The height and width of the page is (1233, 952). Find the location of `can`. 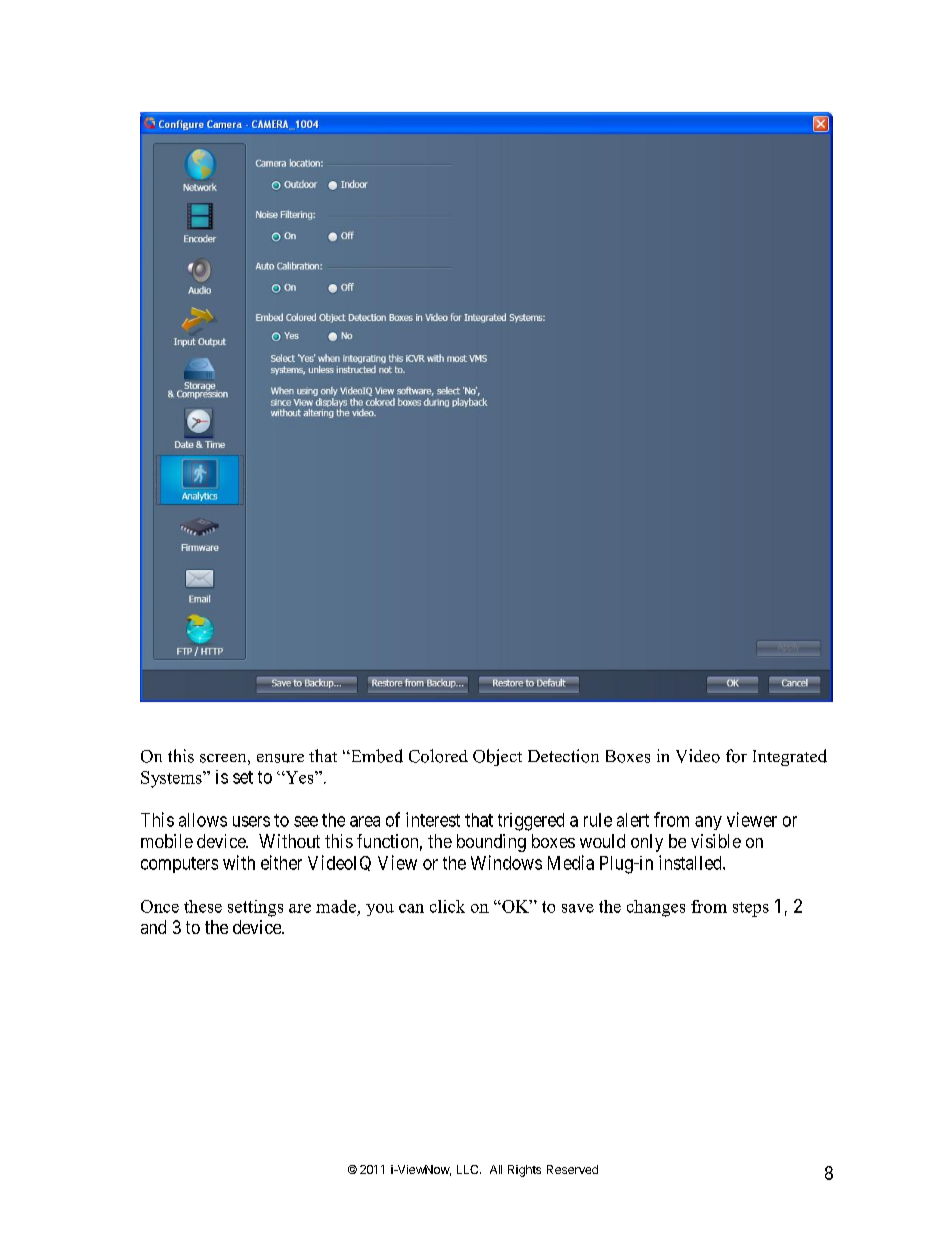

can is located at coordinates (411, 908).
